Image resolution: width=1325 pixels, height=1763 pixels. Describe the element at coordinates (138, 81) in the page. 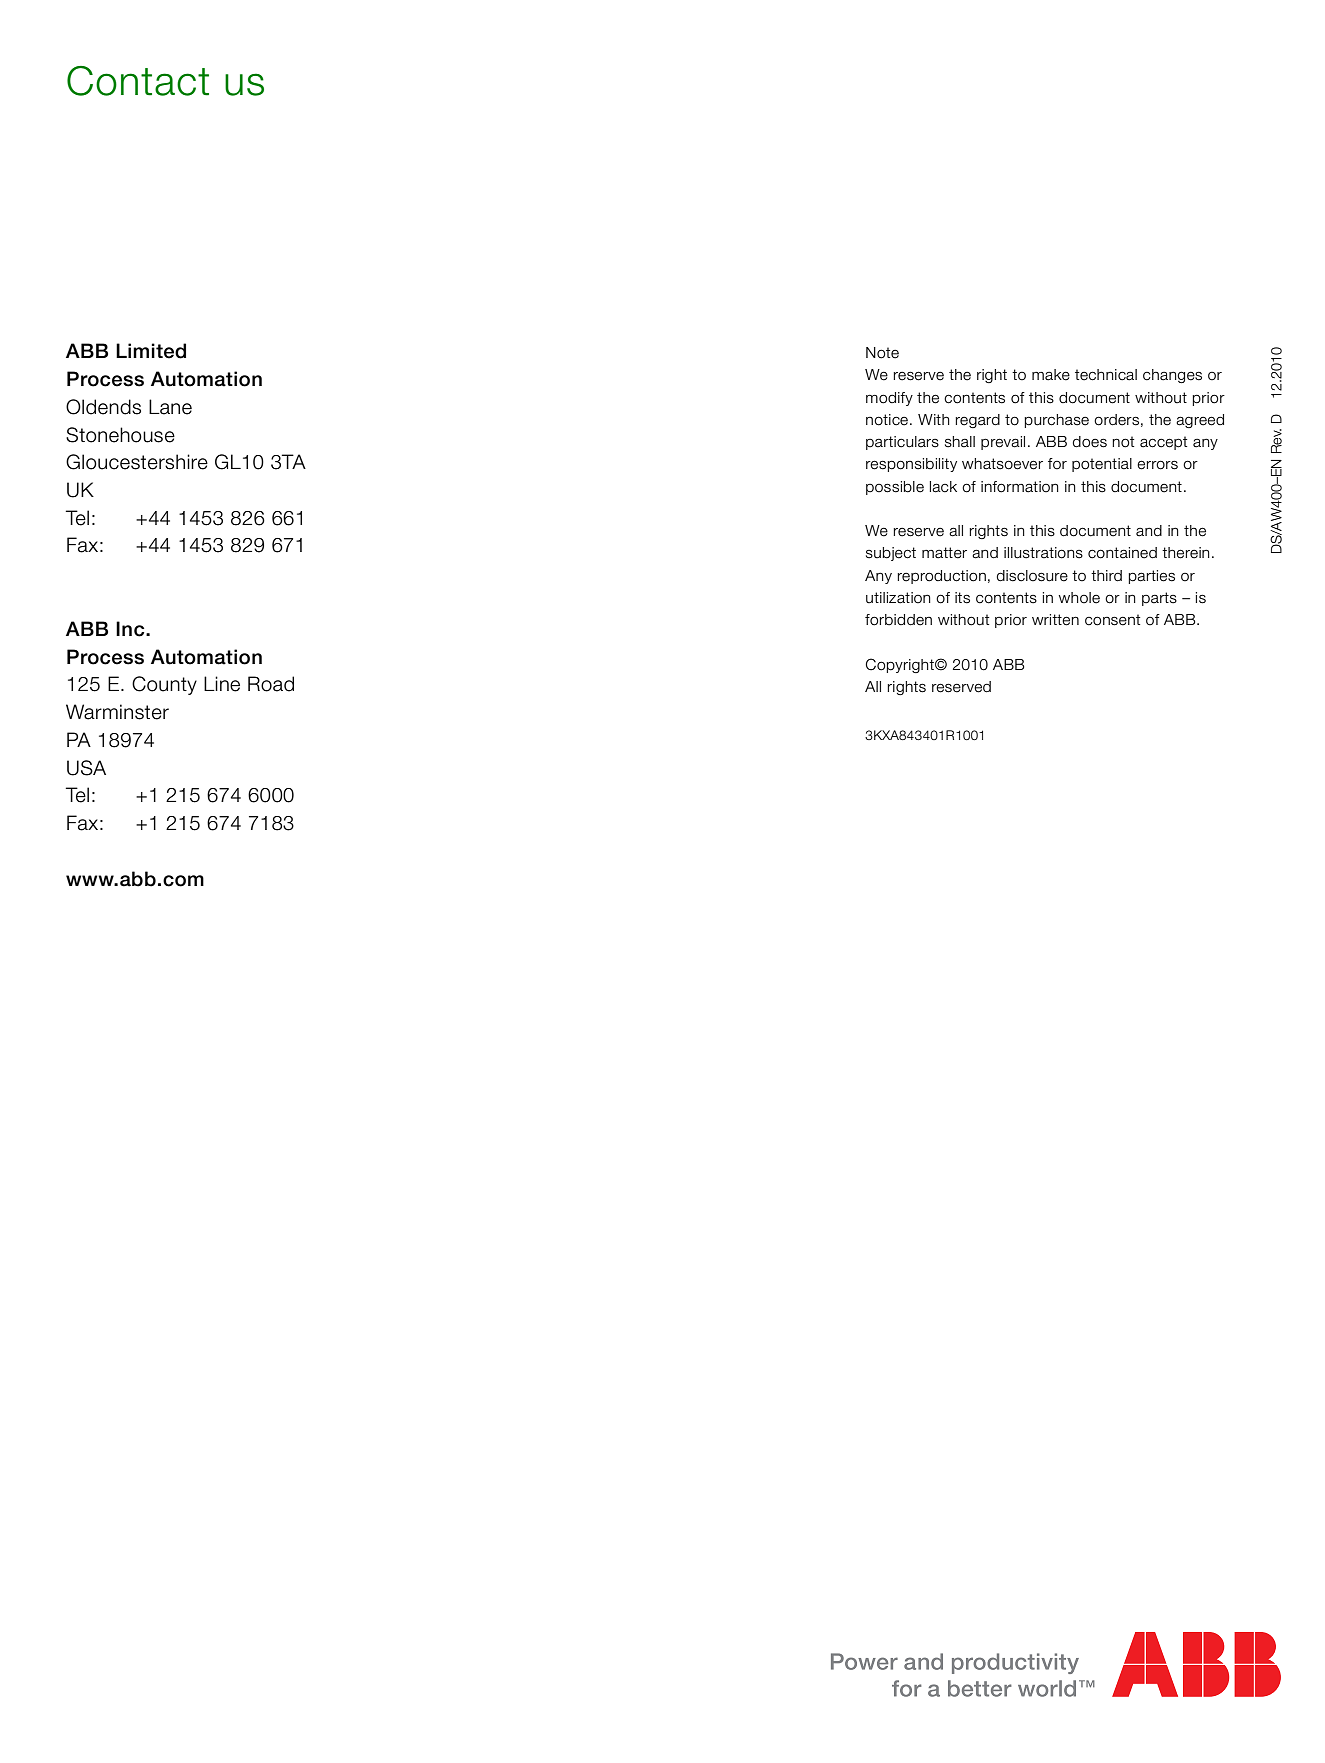

I see `Contact` at that location.
